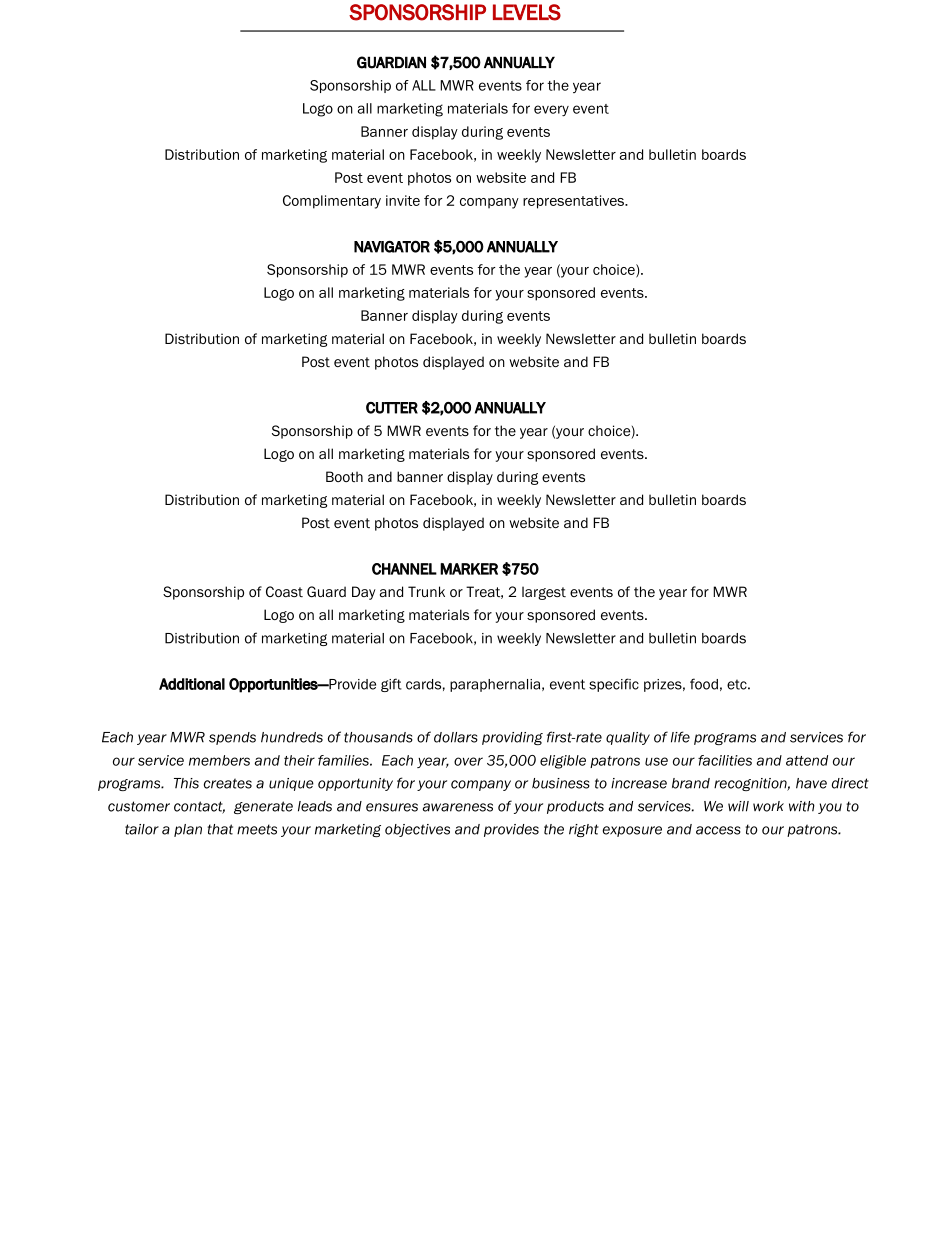 Image resolution: width=952 pixels, height=1233 pixels. Describe the element at coordinates (426, 591) in the screenshot. I see `Trunk` at that location.
